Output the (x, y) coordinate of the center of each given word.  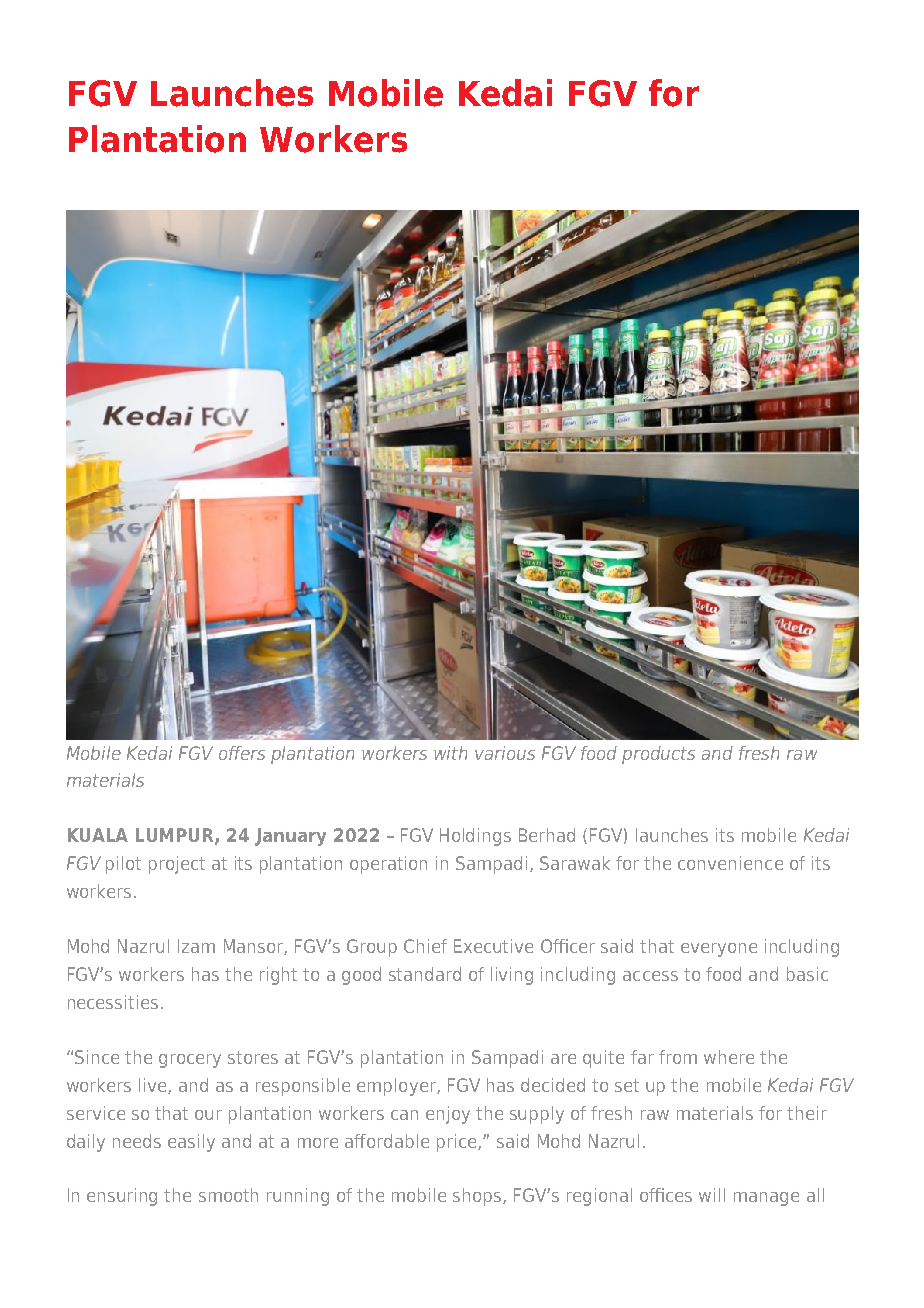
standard (425, 974)
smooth (228, 1195)
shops (477, 1197)
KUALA (98, 835)
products (658, 755)
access (650, 976)
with (450, 753)
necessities (113, 1002)
